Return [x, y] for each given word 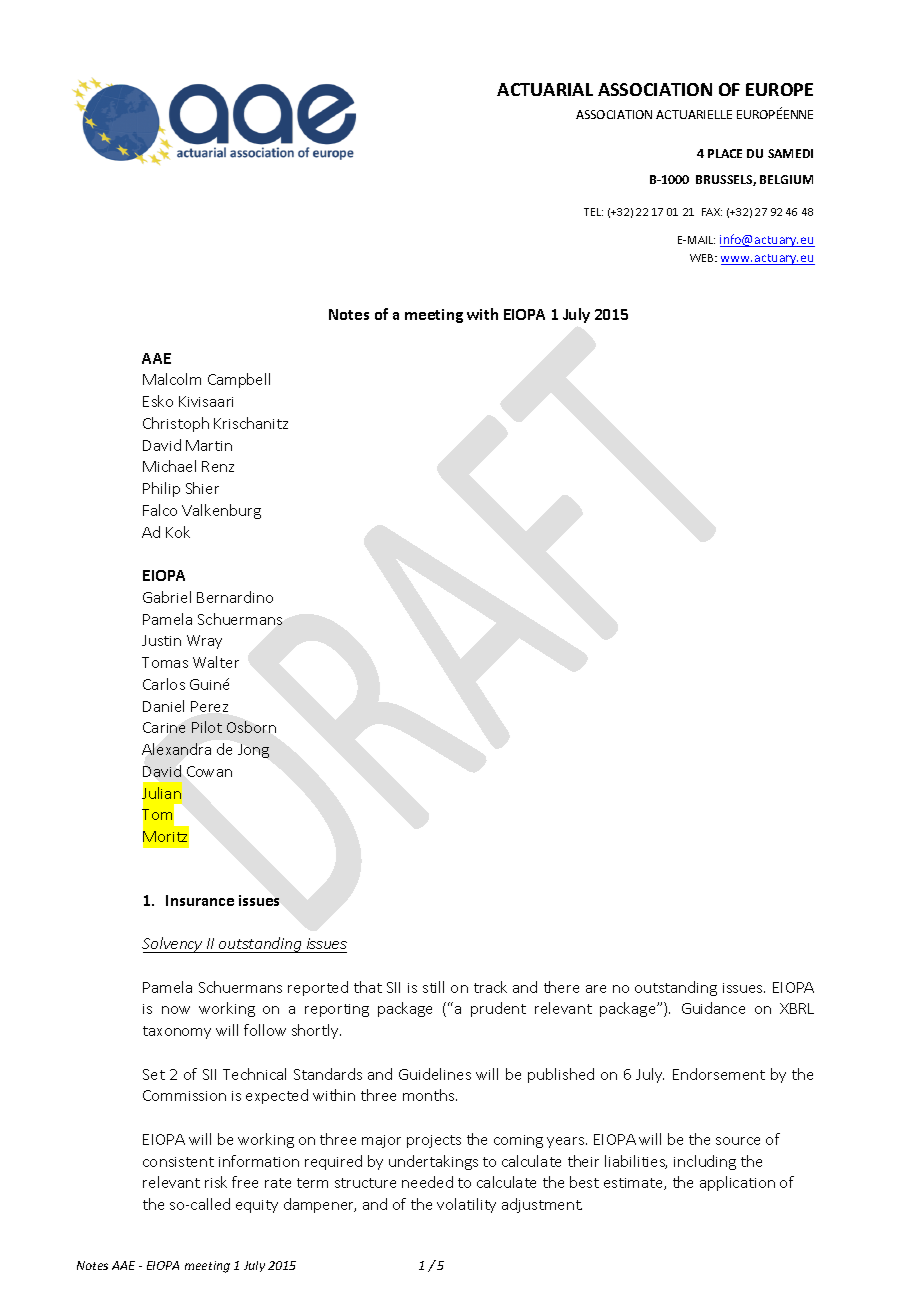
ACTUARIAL [545, 89]
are [596, 989]
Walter [216, 662]
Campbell [239, 380]
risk [216, 1182]
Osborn [251, 727]
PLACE [725, 153]
